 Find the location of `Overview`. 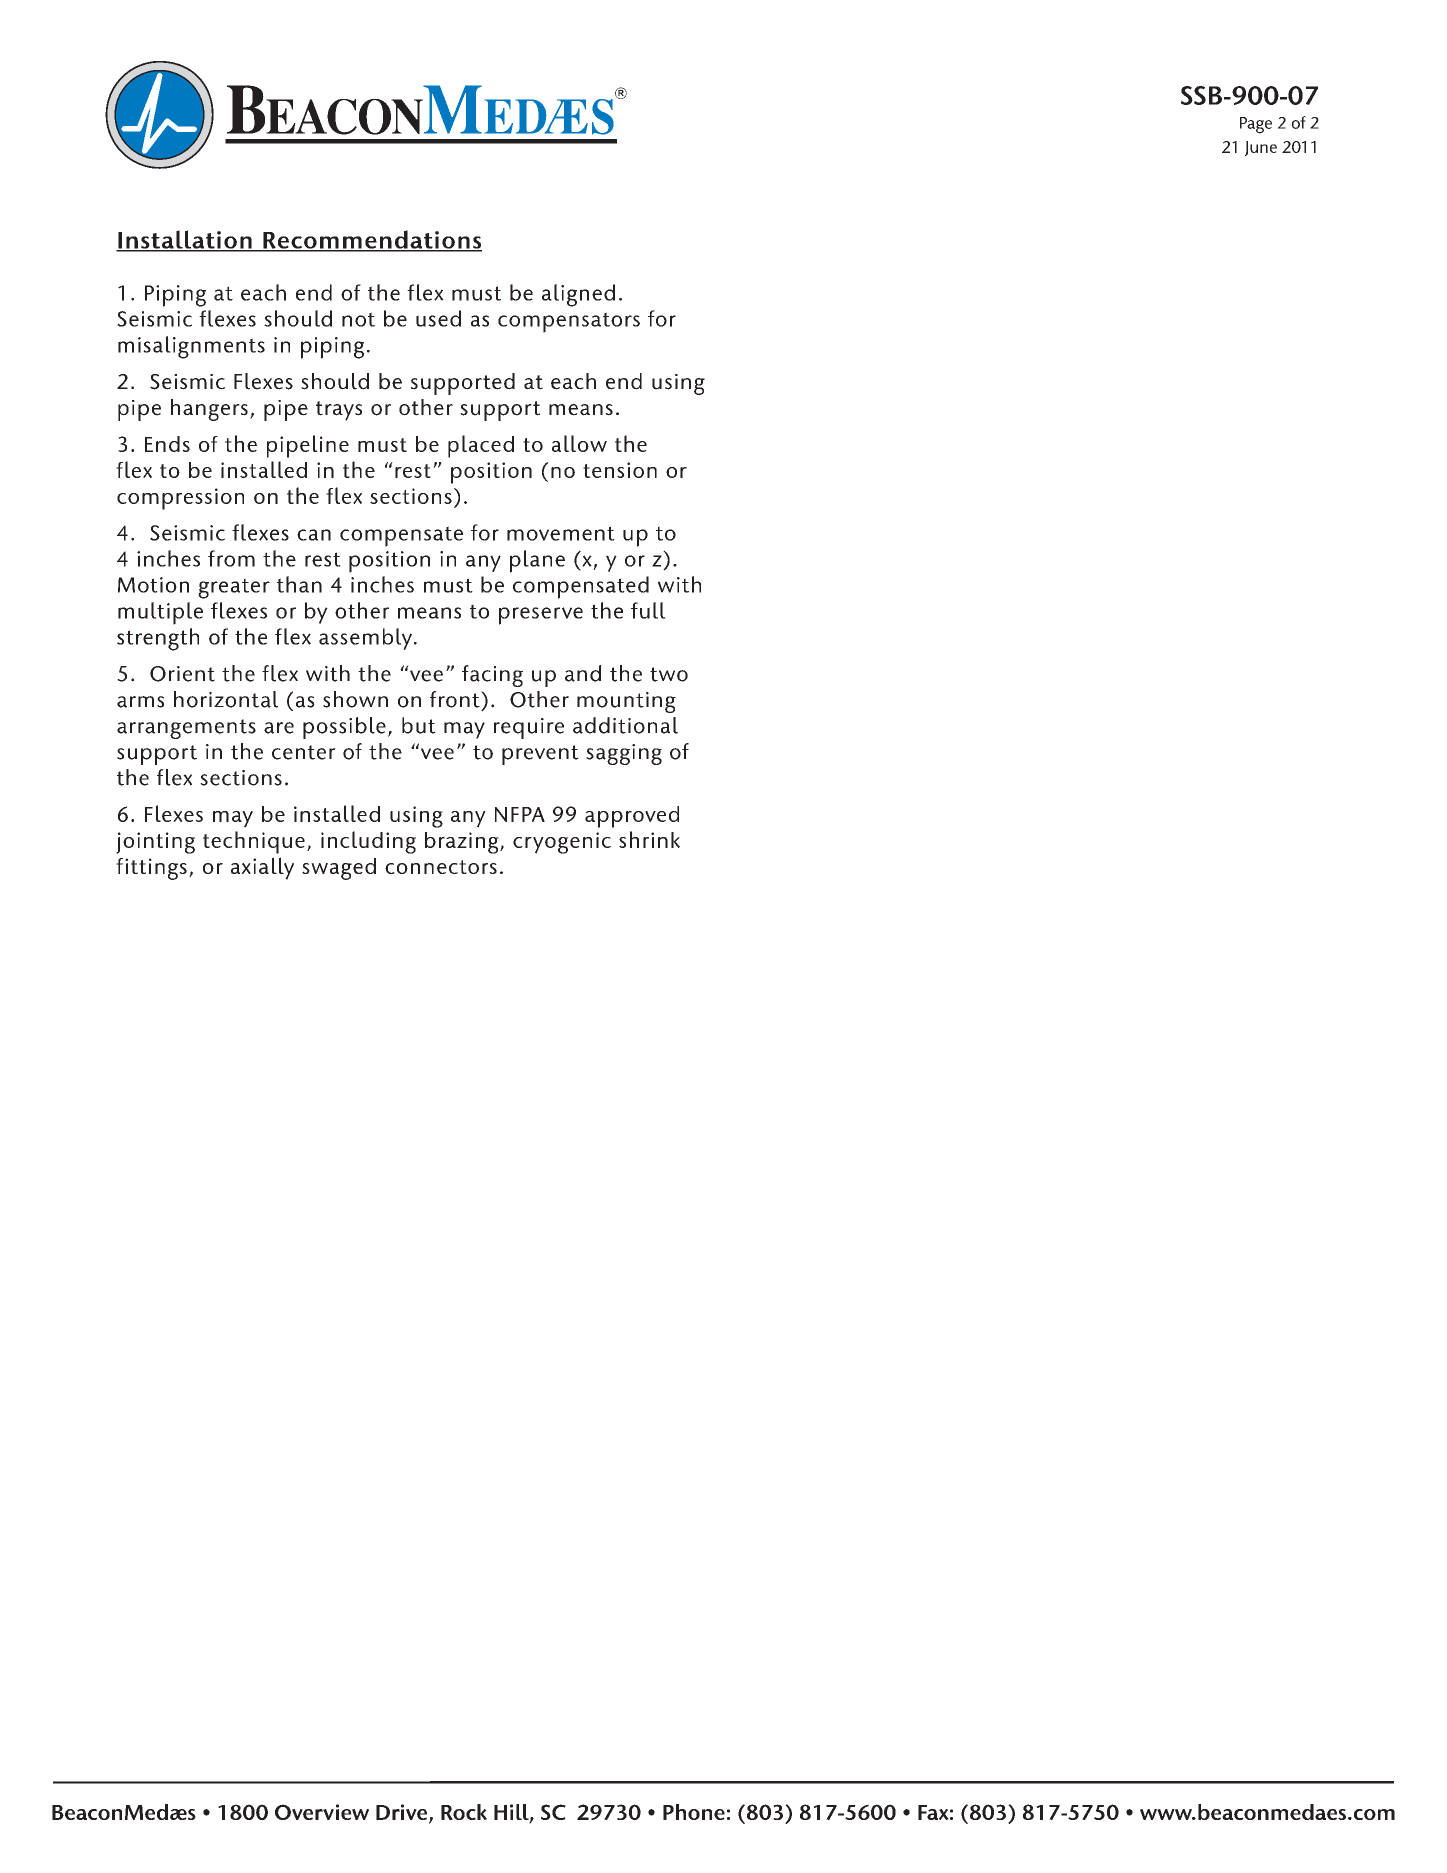

Overview is located at coordinates (322, 1812).
